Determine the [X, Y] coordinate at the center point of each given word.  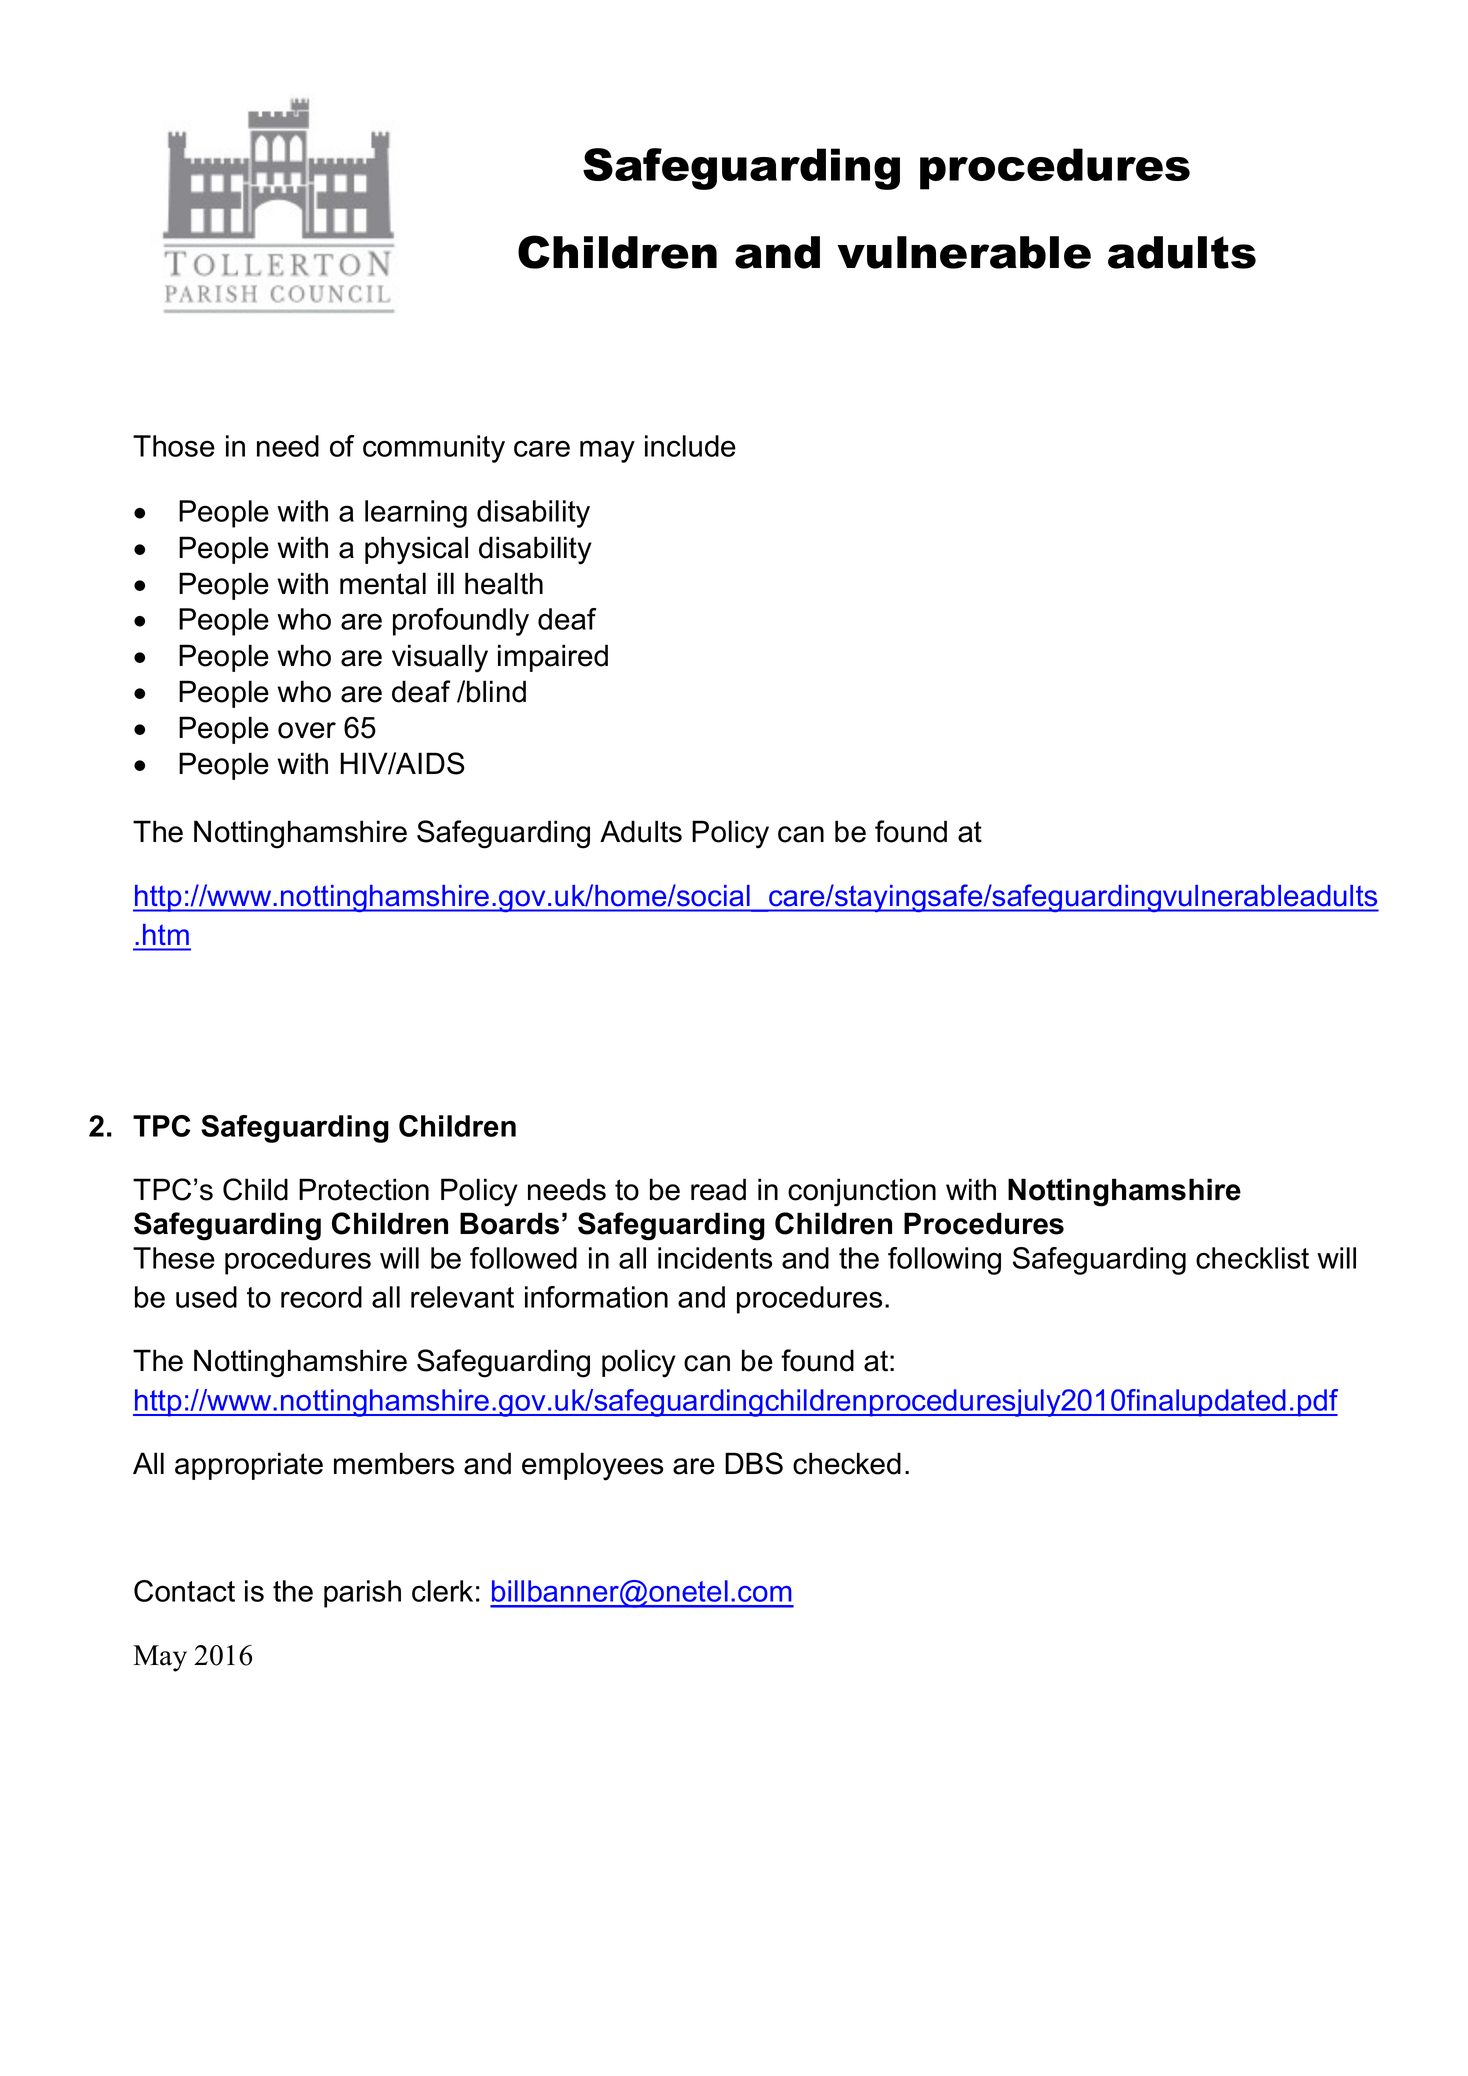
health [504, 583]
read [718, 1189]
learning [416, 514]
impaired [553, 658]
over [307, 730]
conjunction [862, 1192]
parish [362, 1594]
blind [496, 691]
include [690, 446]
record [321, 1297]
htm [166, 934]
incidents [715, 1258]
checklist [1252, 1258]
